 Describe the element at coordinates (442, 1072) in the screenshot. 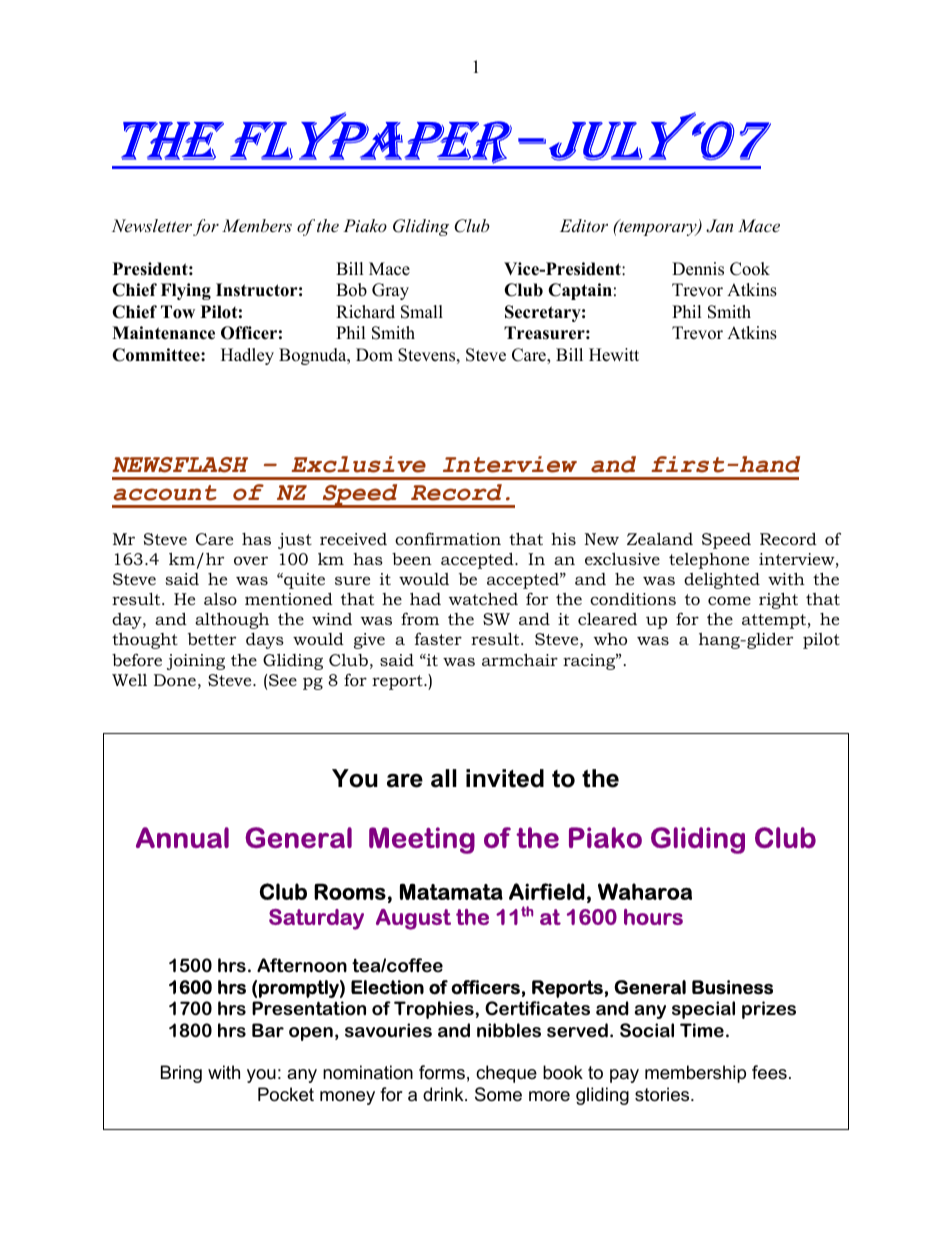

I see `forms` at that location.
